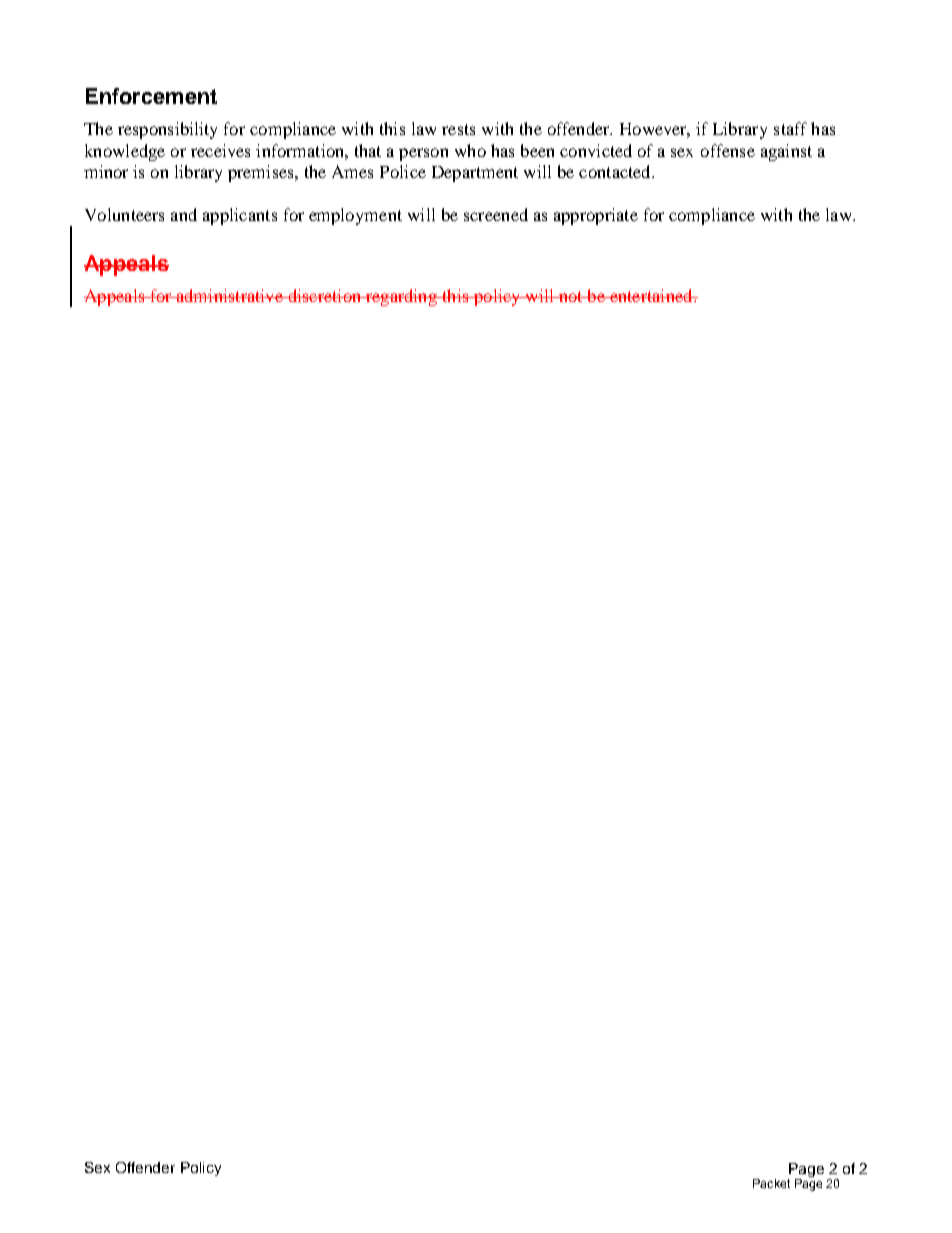 The width and height of the document is (952, 1233). Describe the element at coordinates (458, 129) in the document. I see `rests` at that location.
